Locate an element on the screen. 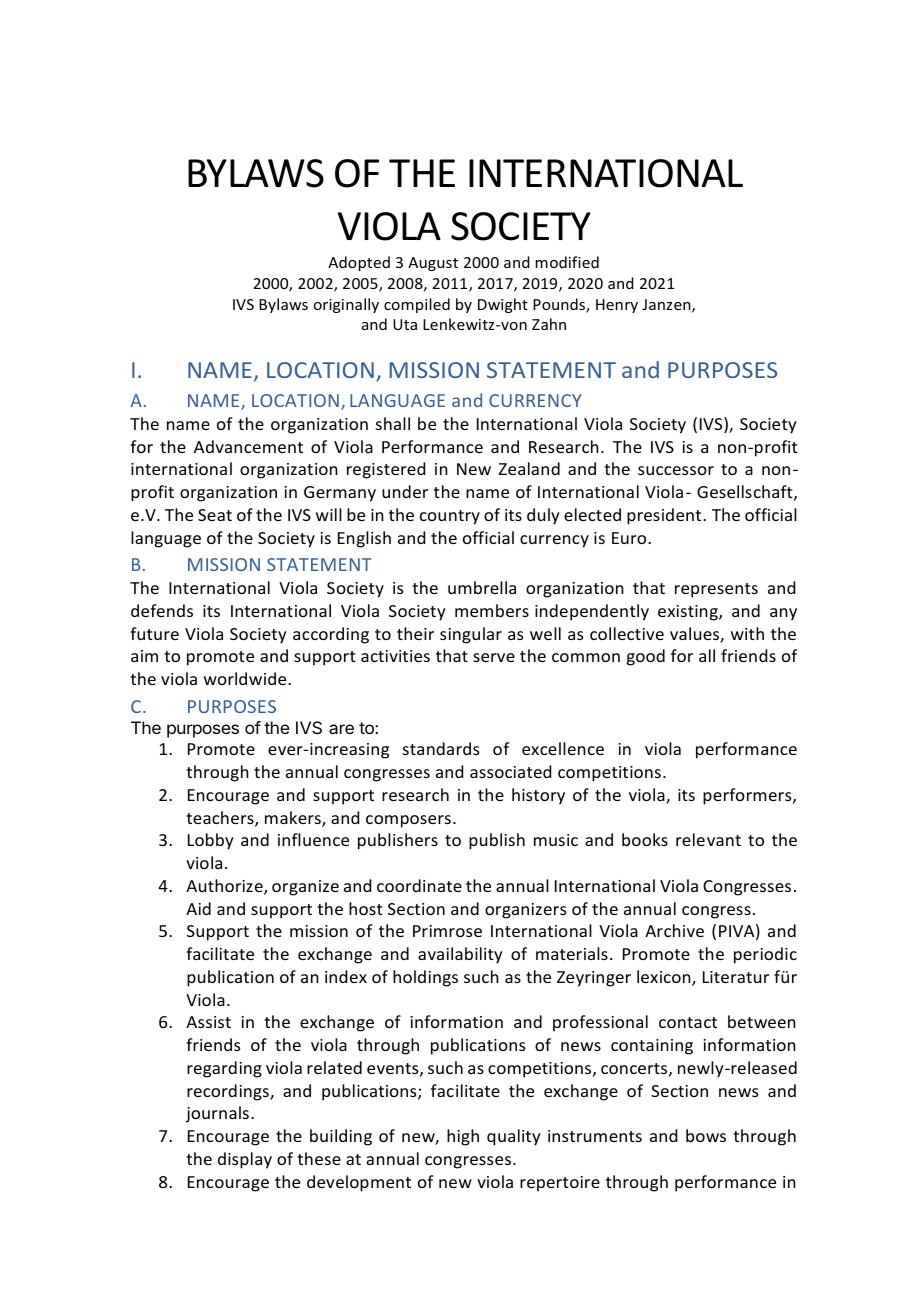 The image size is (924, 1308). originally is located at coordinates (346, 305).
